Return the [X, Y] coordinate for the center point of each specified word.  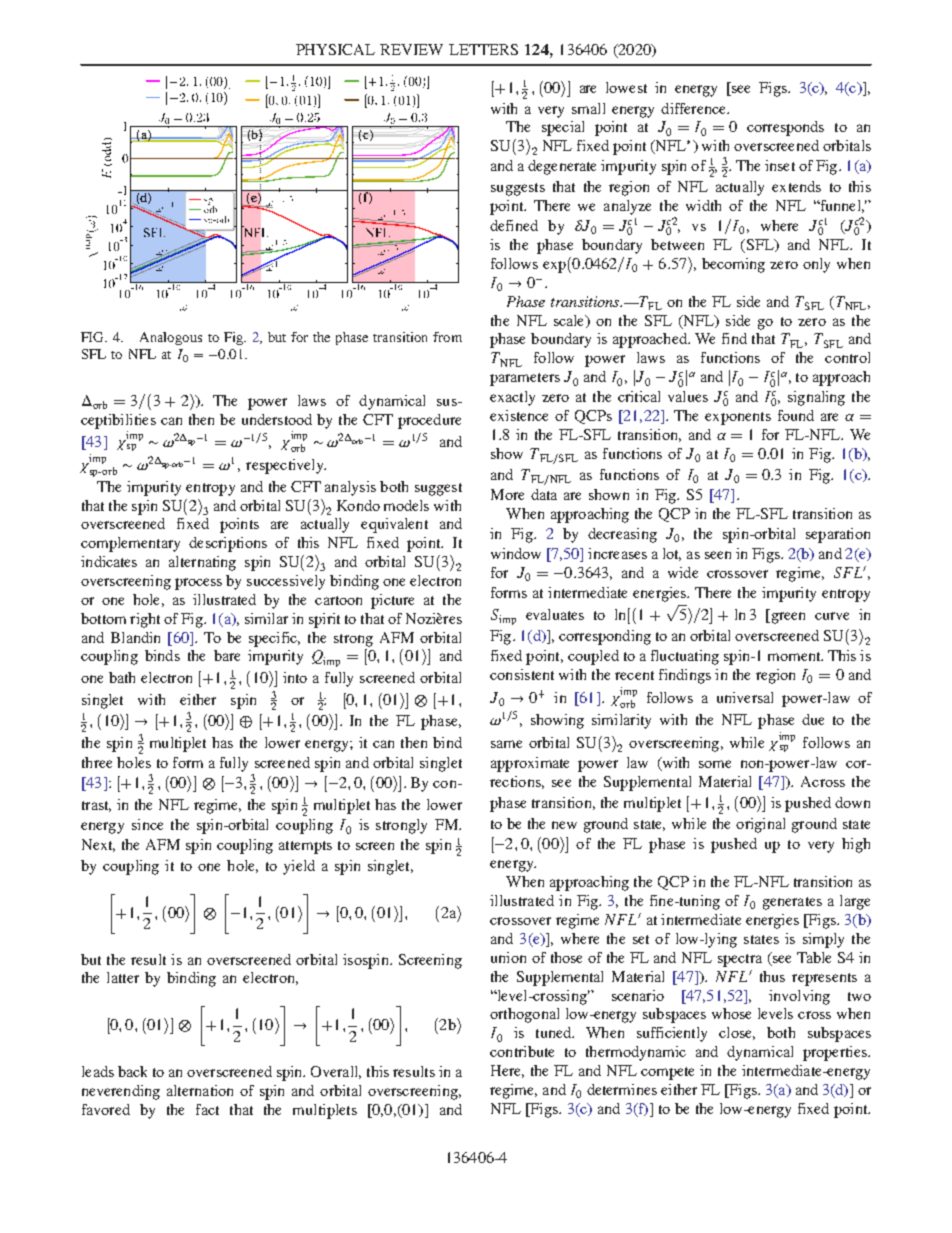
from [447, 337]
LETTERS [483, 49]
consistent [522, 674]
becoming [733, 265]
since [147, 824]
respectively [286, 466]
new [564, 825]
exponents [738, 418]
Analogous [171, 338]
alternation [200, 1090]
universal [745, 697]
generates [792, 903]
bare [227, 655]
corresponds [785, 128]
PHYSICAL [335, 49]
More [507, 494]
